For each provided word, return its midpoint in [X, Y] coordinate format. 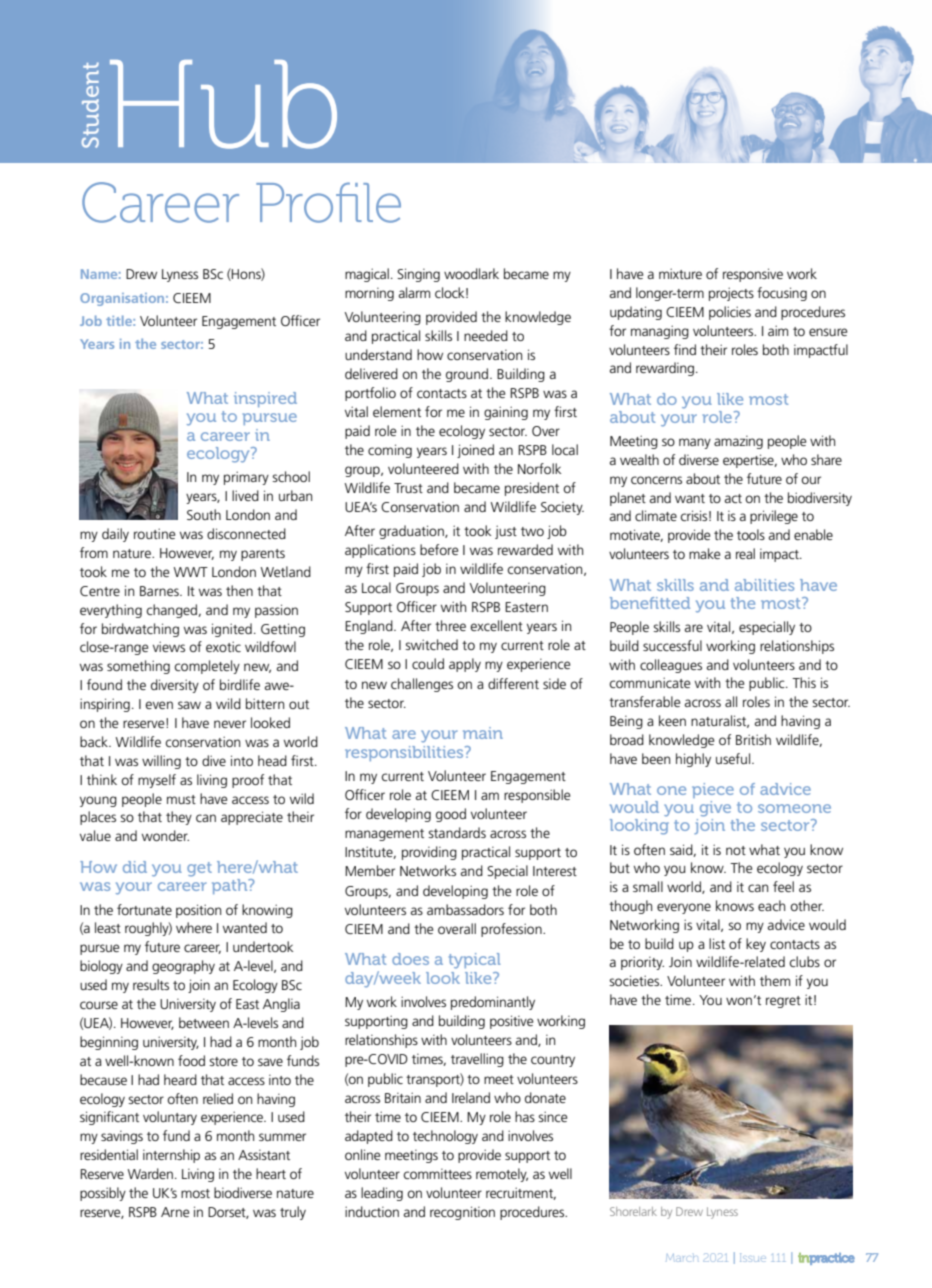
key [756, 945]
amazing [738, 442]
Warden [150, 1173]
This [804, 682]
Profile [328, 202]
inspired [265, 399]
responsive [753, 275]
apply [465, 665]
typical [475, 961]
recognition [462, 1213]
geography [183, 967]
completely [207, 667]
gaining [506, 413]
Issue [753, 1257]
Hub [223, 104]
